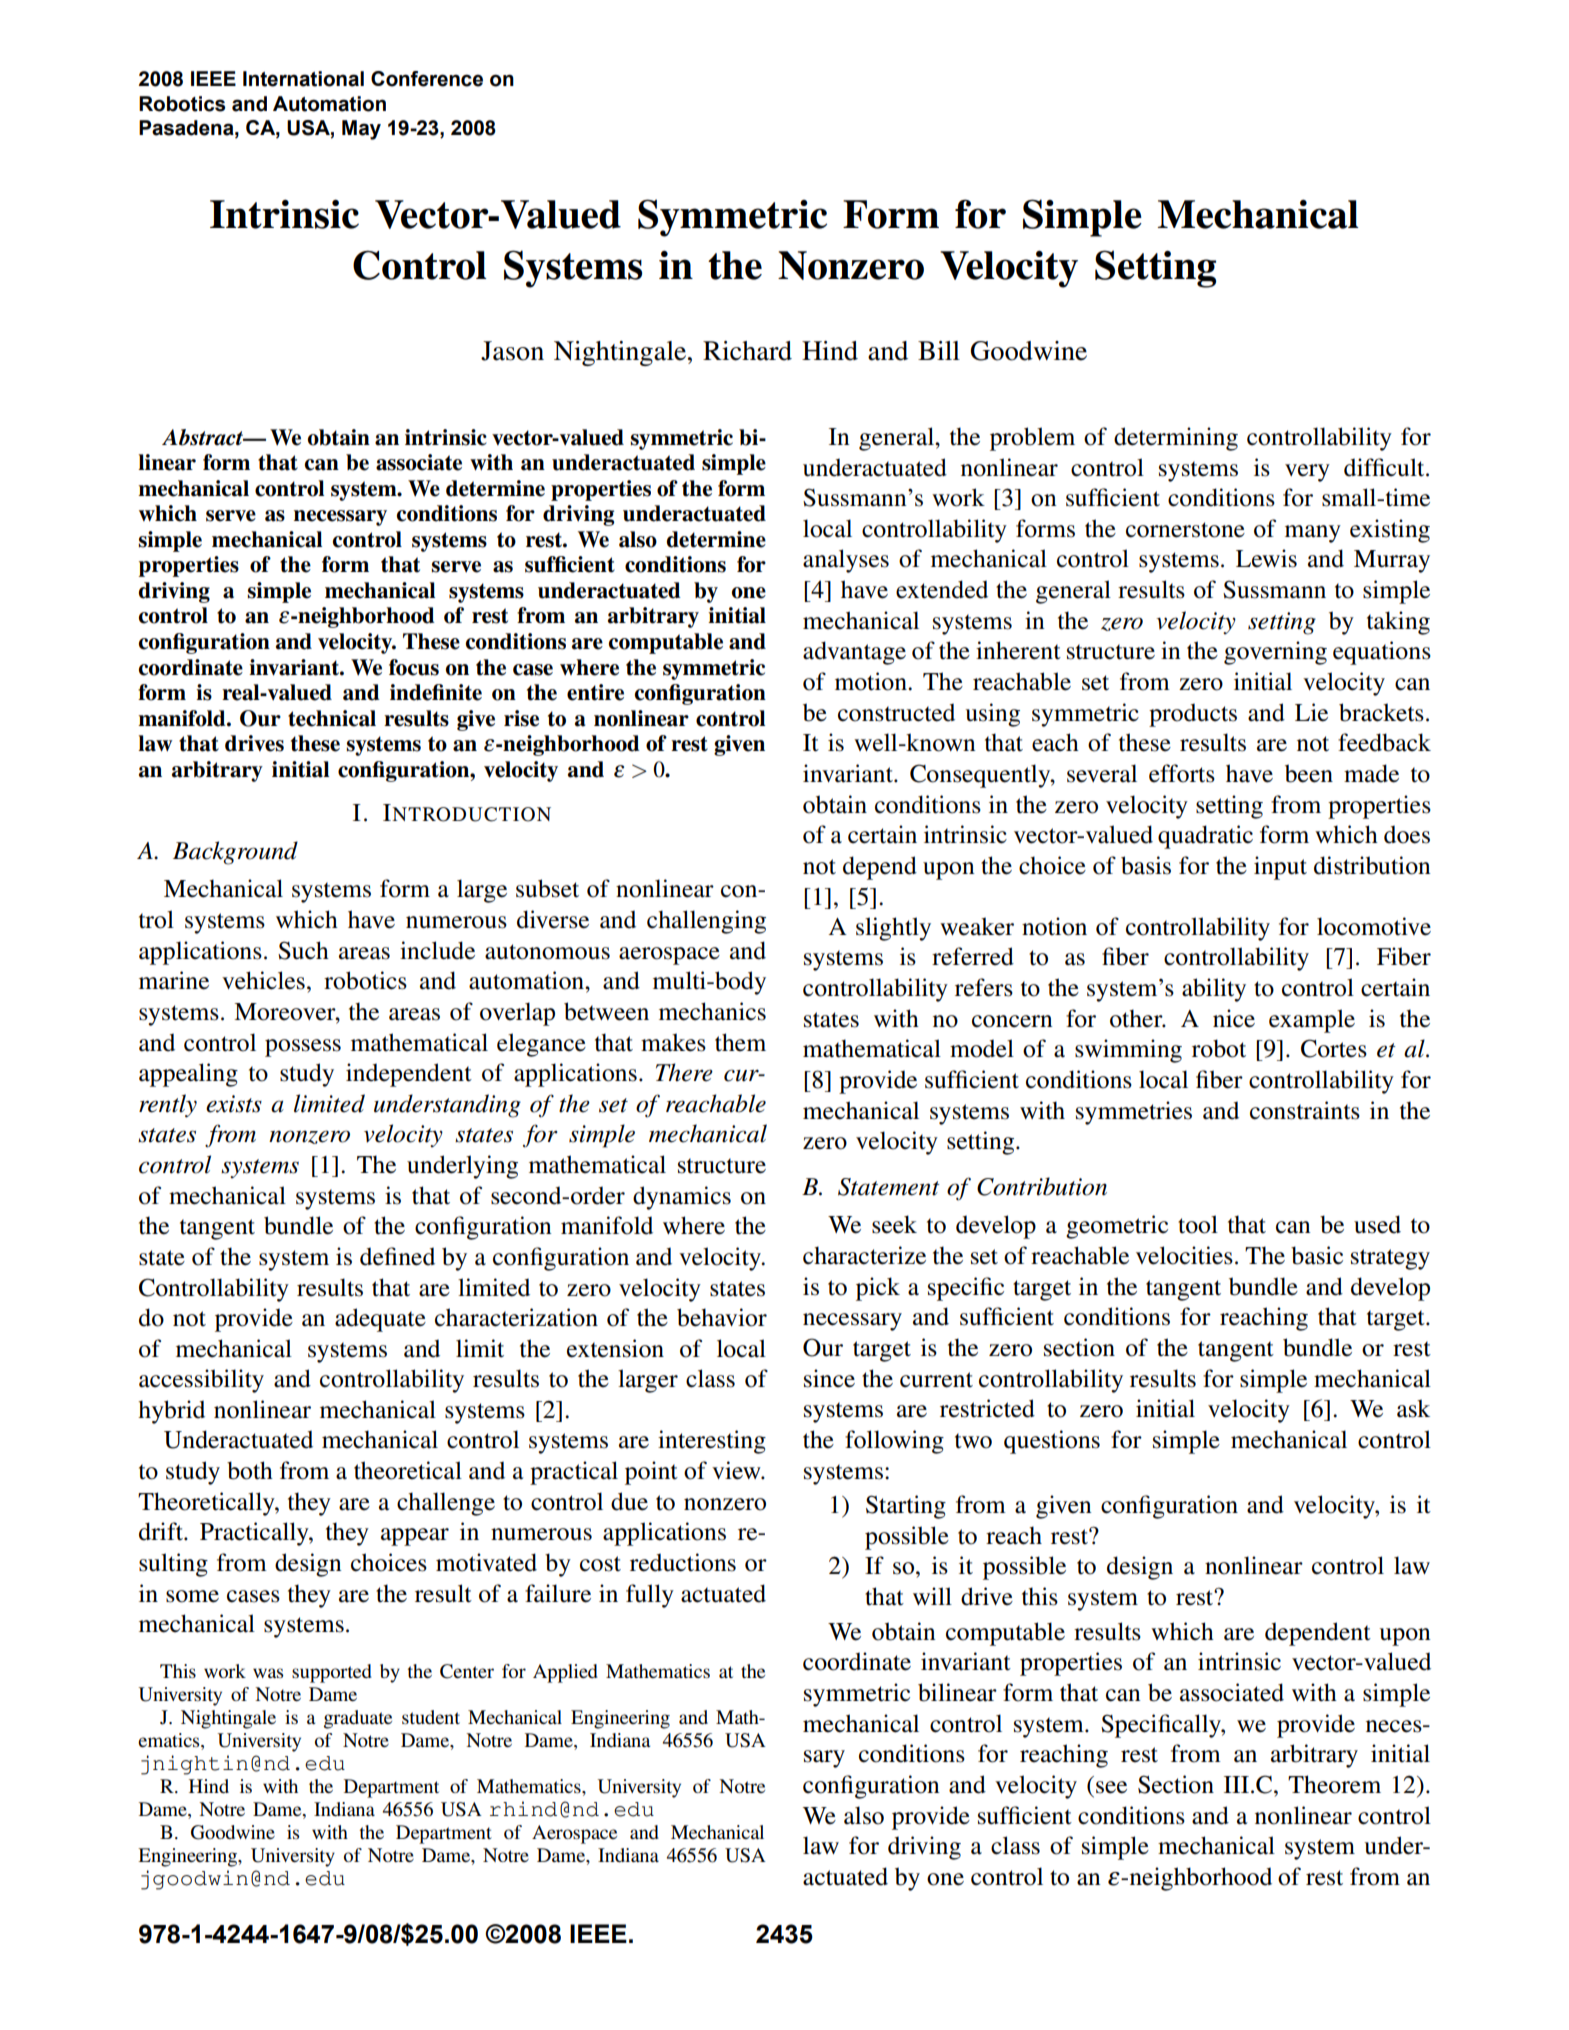  I want to click on basic, so click(1317, 1255).
